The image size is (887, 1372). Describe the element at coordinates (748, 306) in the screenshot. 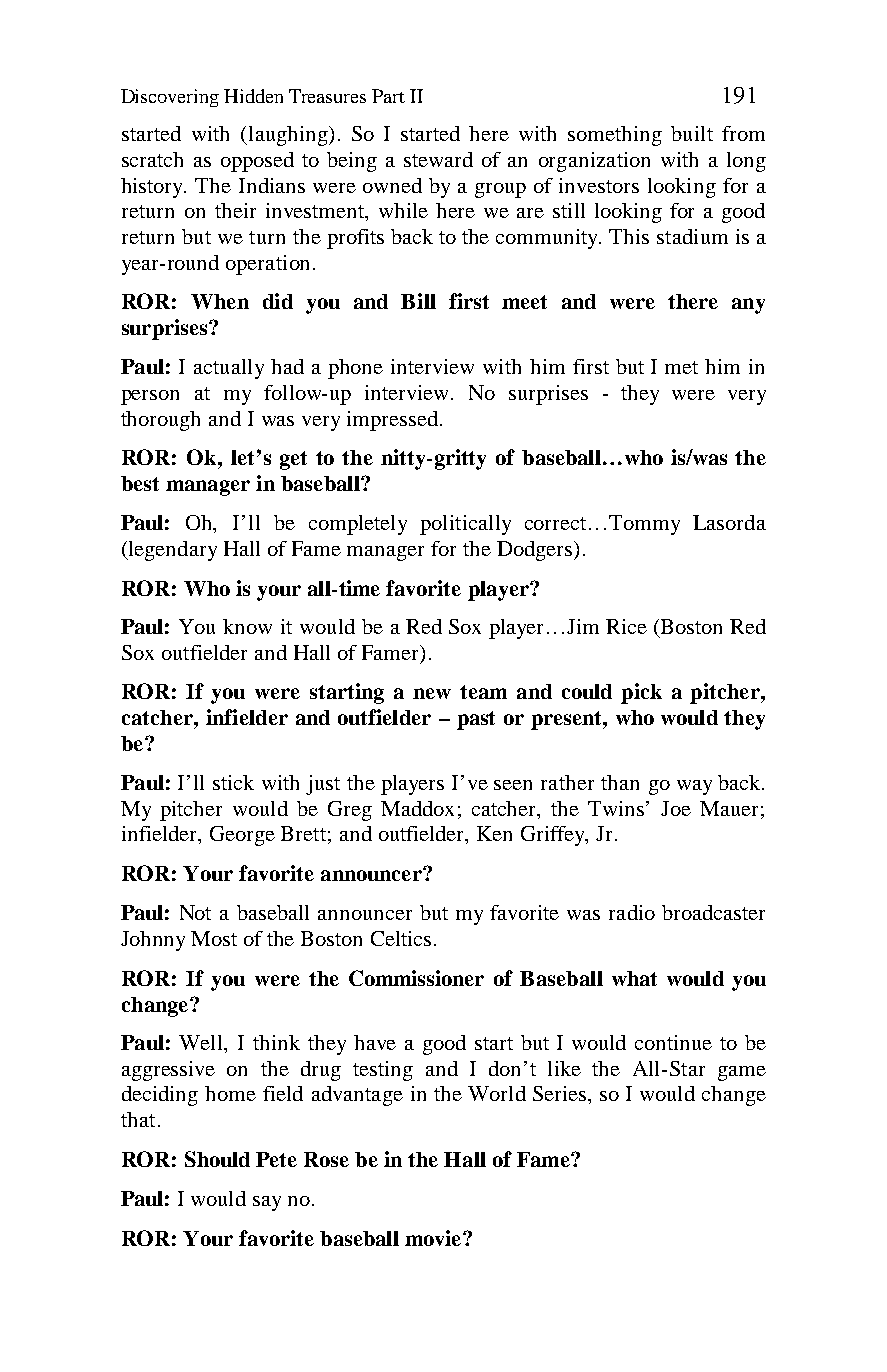

I see `any` at that location.
